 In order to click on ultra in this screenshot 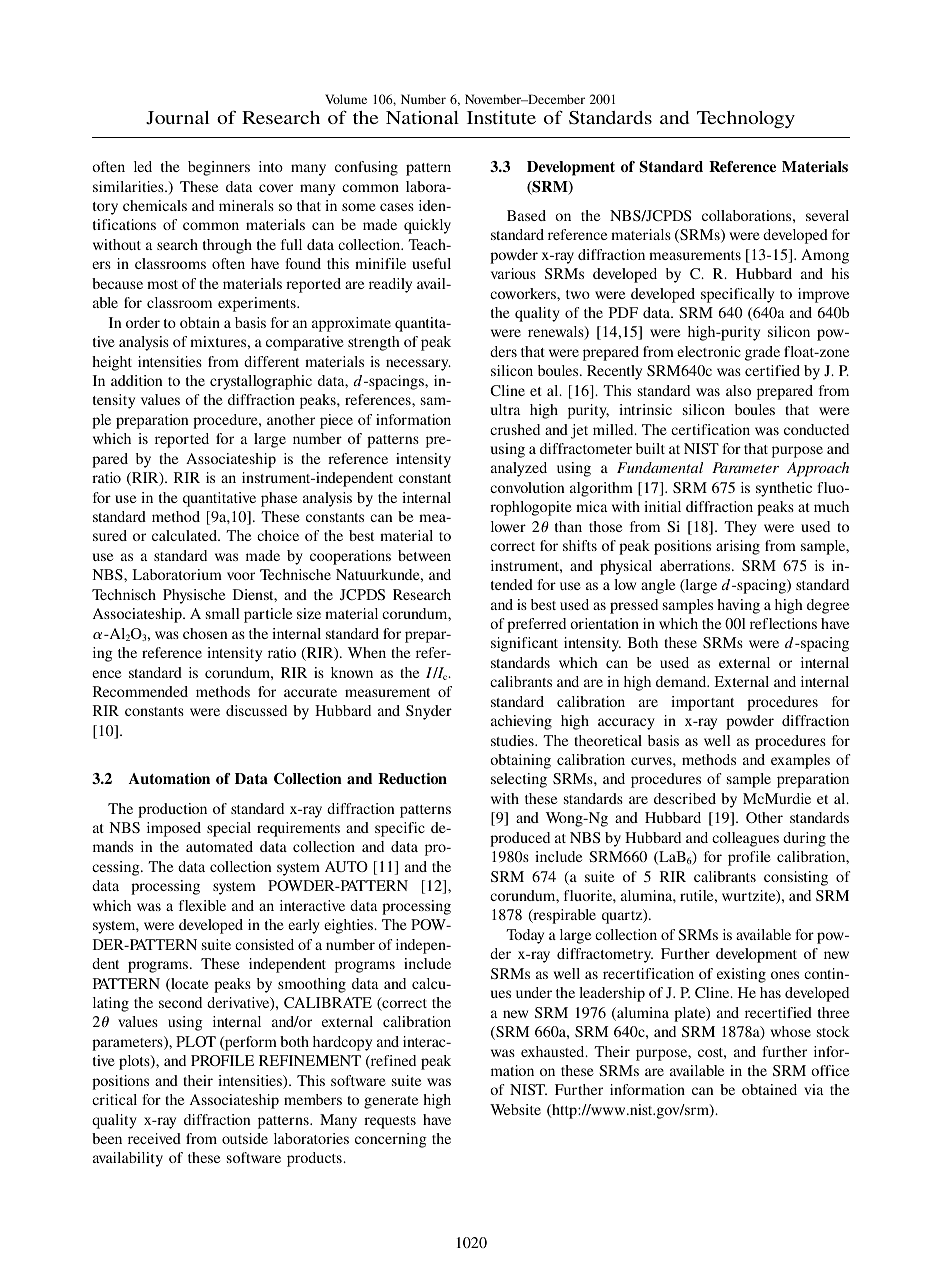, I will do `click(506, 409)`.
